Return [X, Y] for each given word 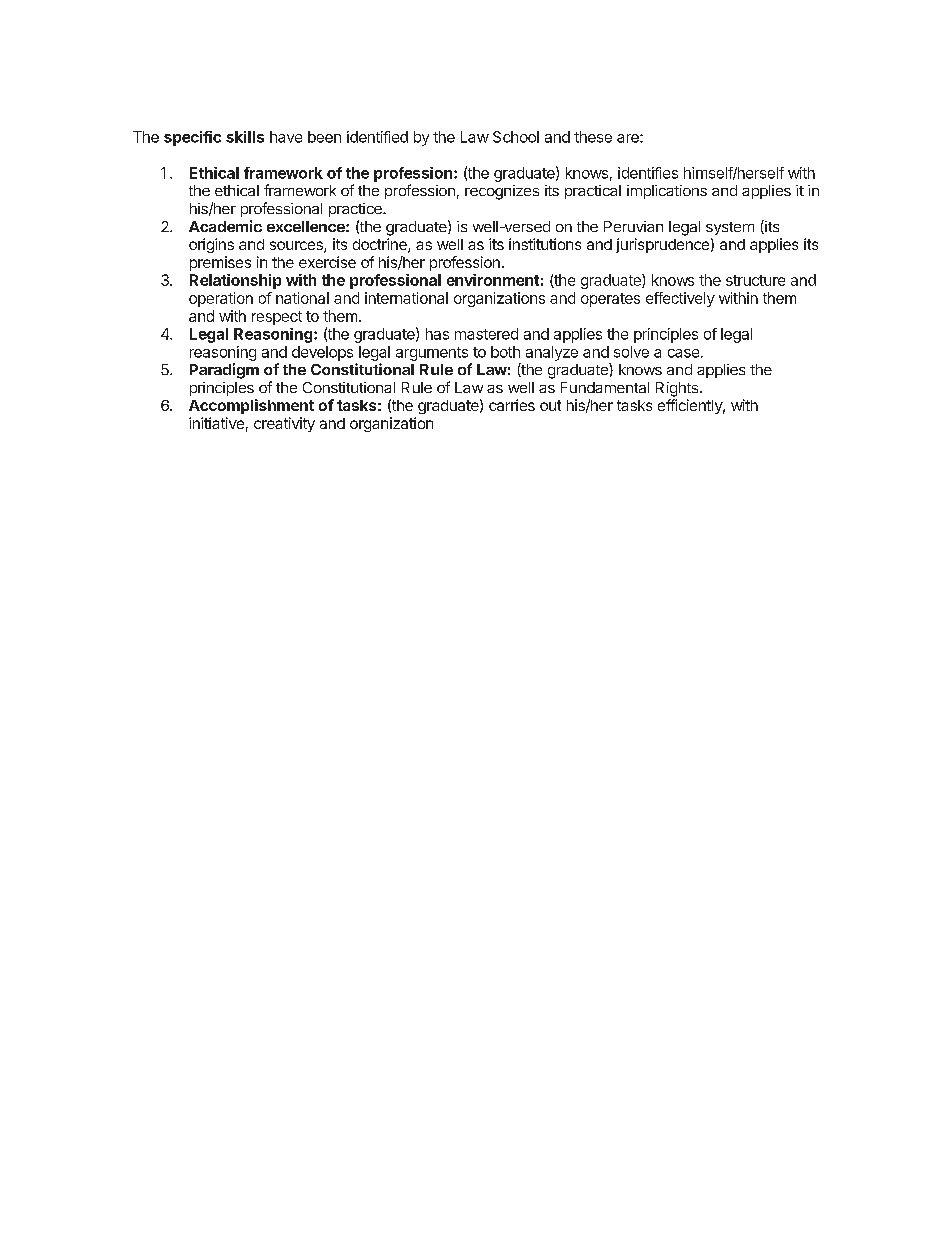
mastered [486, 334]
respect [277, 318]
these [593, 137]
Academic [225, 226]
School [516, 137]
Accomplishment [251, 406]
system [730, 228]
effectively [680, 299]
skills [245, 137]
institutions [545, 244]
